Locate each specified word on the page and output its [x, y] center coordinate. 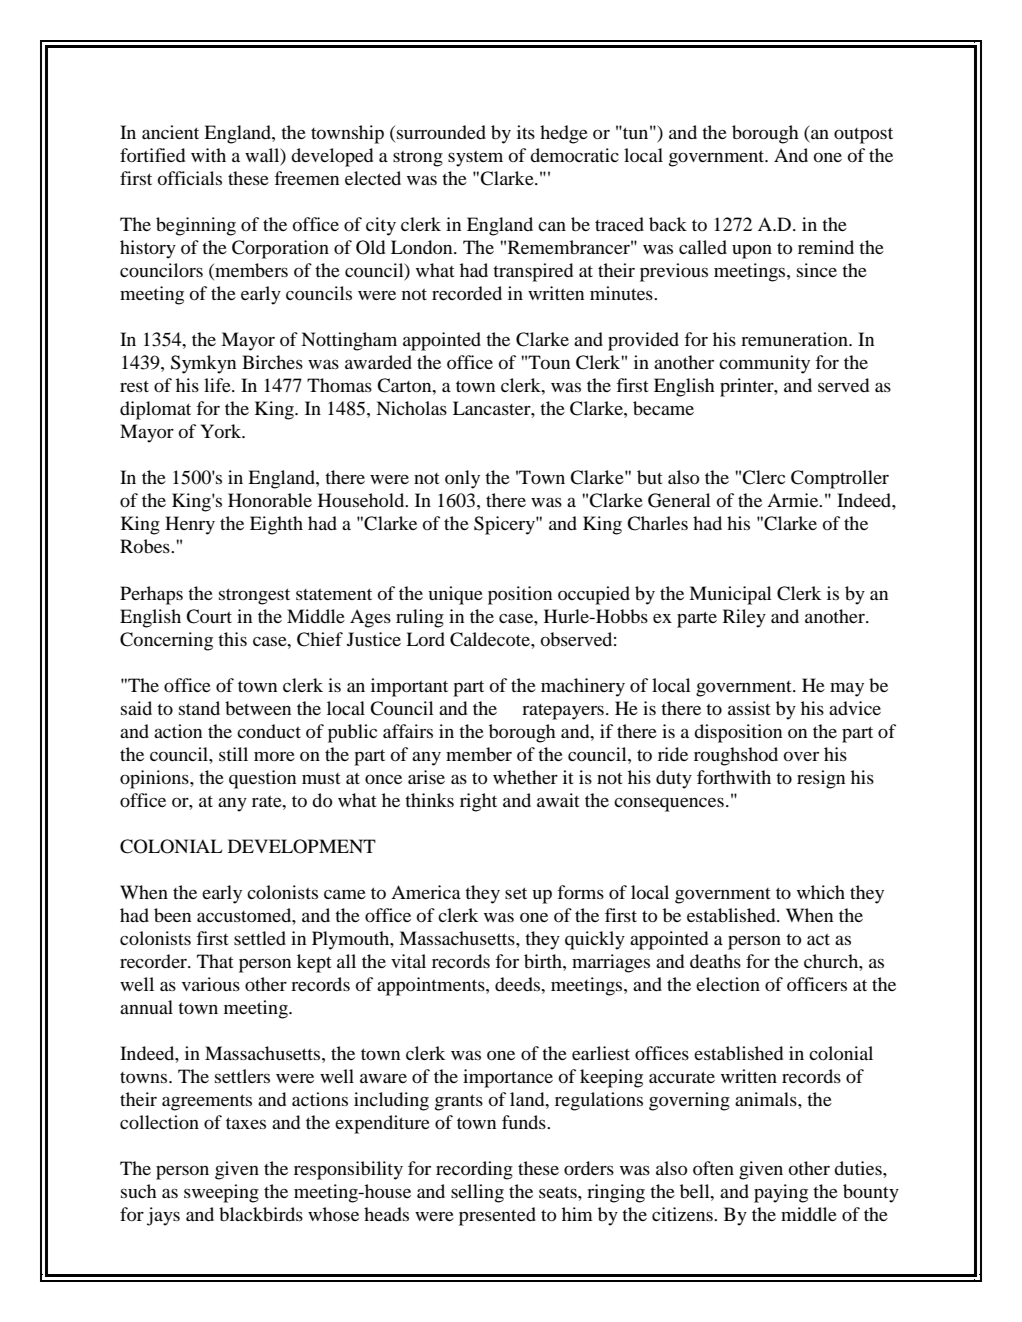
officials [190, 178]
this [232, 639]
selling [477, 1193]
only [462, 479]
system [475, 159]
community [764, 364]
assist [749, 708]
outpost [863, 135]
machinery [583, 687]
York [222, 431]
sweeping [221, 1193]
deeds [518, 984]
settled [260, 938]
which [821, 892]
